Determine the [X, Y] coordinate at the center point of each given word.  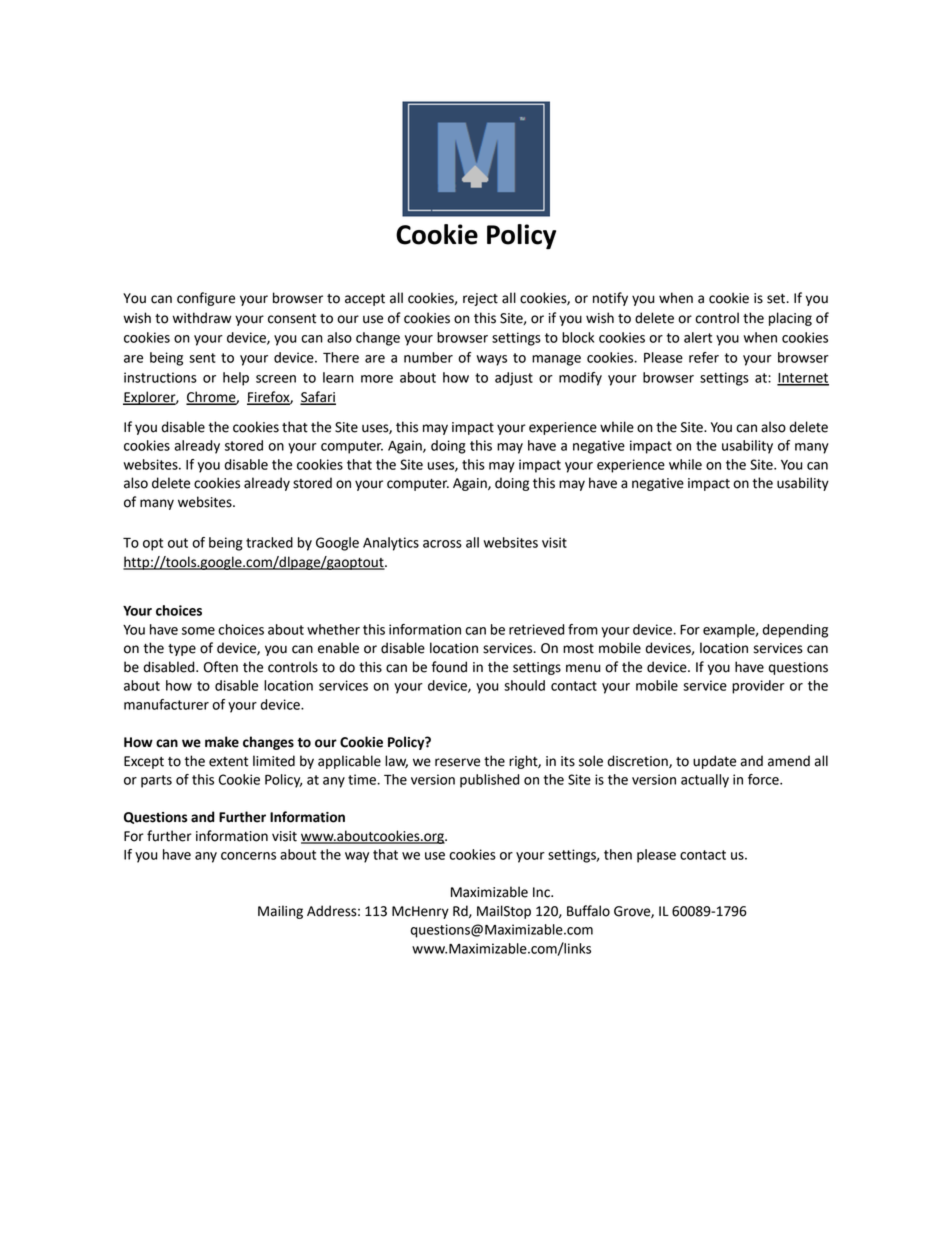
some [198, 631]
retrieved [537, 629]
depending [795, 631]
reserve [457, 762]
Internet [803, 379]
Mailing [280, 912]
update [714, 762]
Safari [318, 398]
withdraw [202, 318]
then [618, 854]
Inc [542, 892]
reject [480, 299]
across [442, 544]
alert [698, 337]
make [222, 742]
